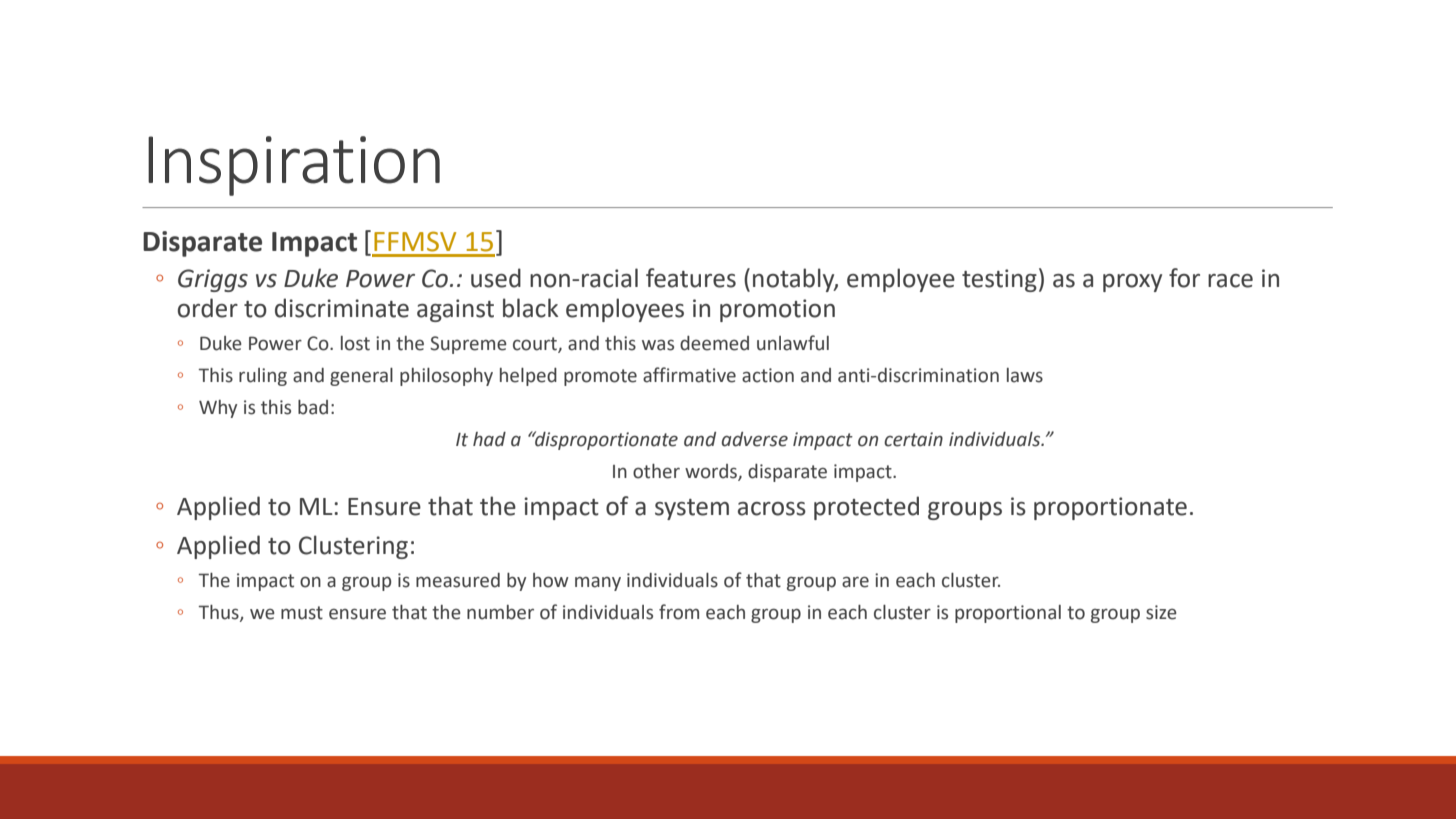  What do you see at coordinates (679, 612) in the screenshot?
I see `from` at bounding box center [679, 612].
